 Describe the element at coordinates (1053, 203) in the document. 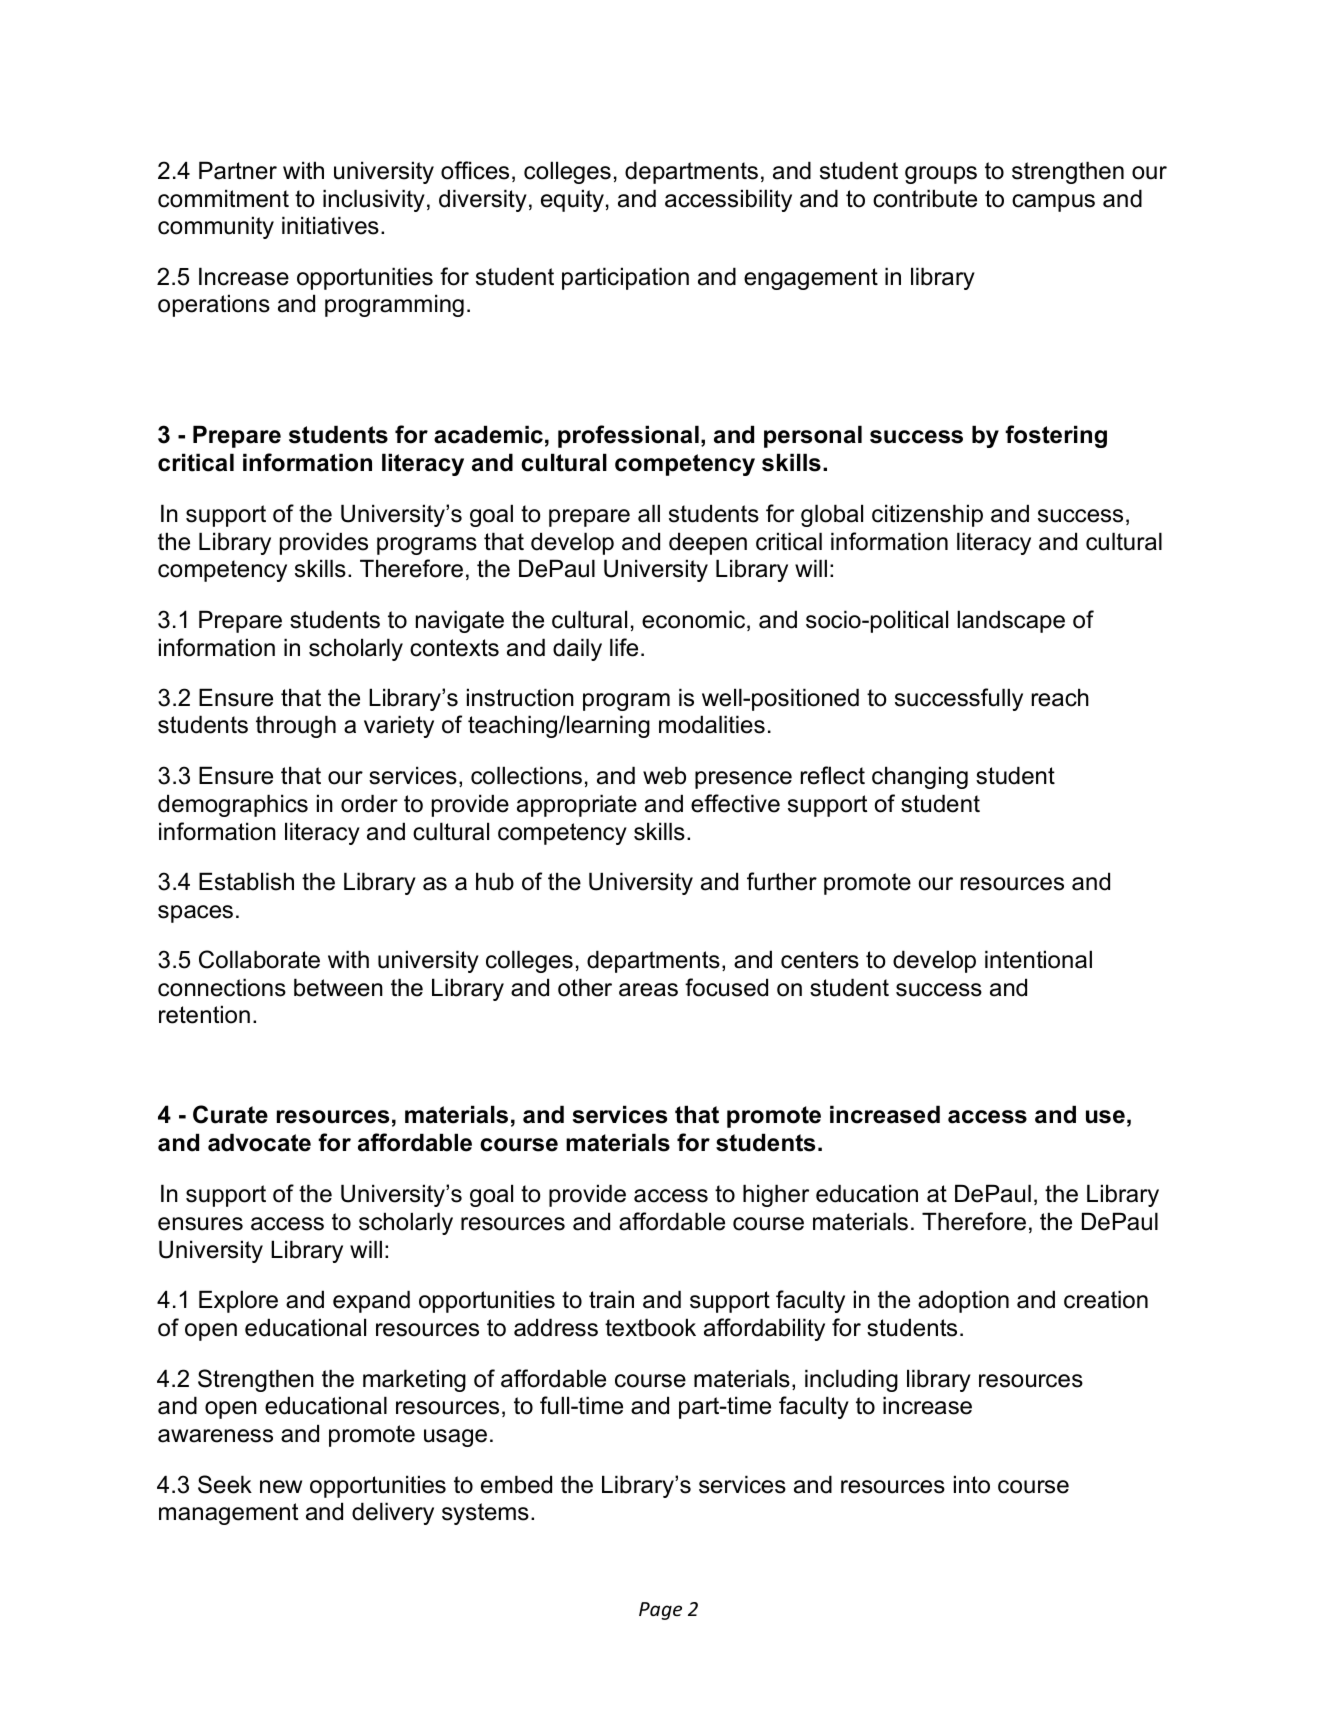

I see `campus` at that location.
